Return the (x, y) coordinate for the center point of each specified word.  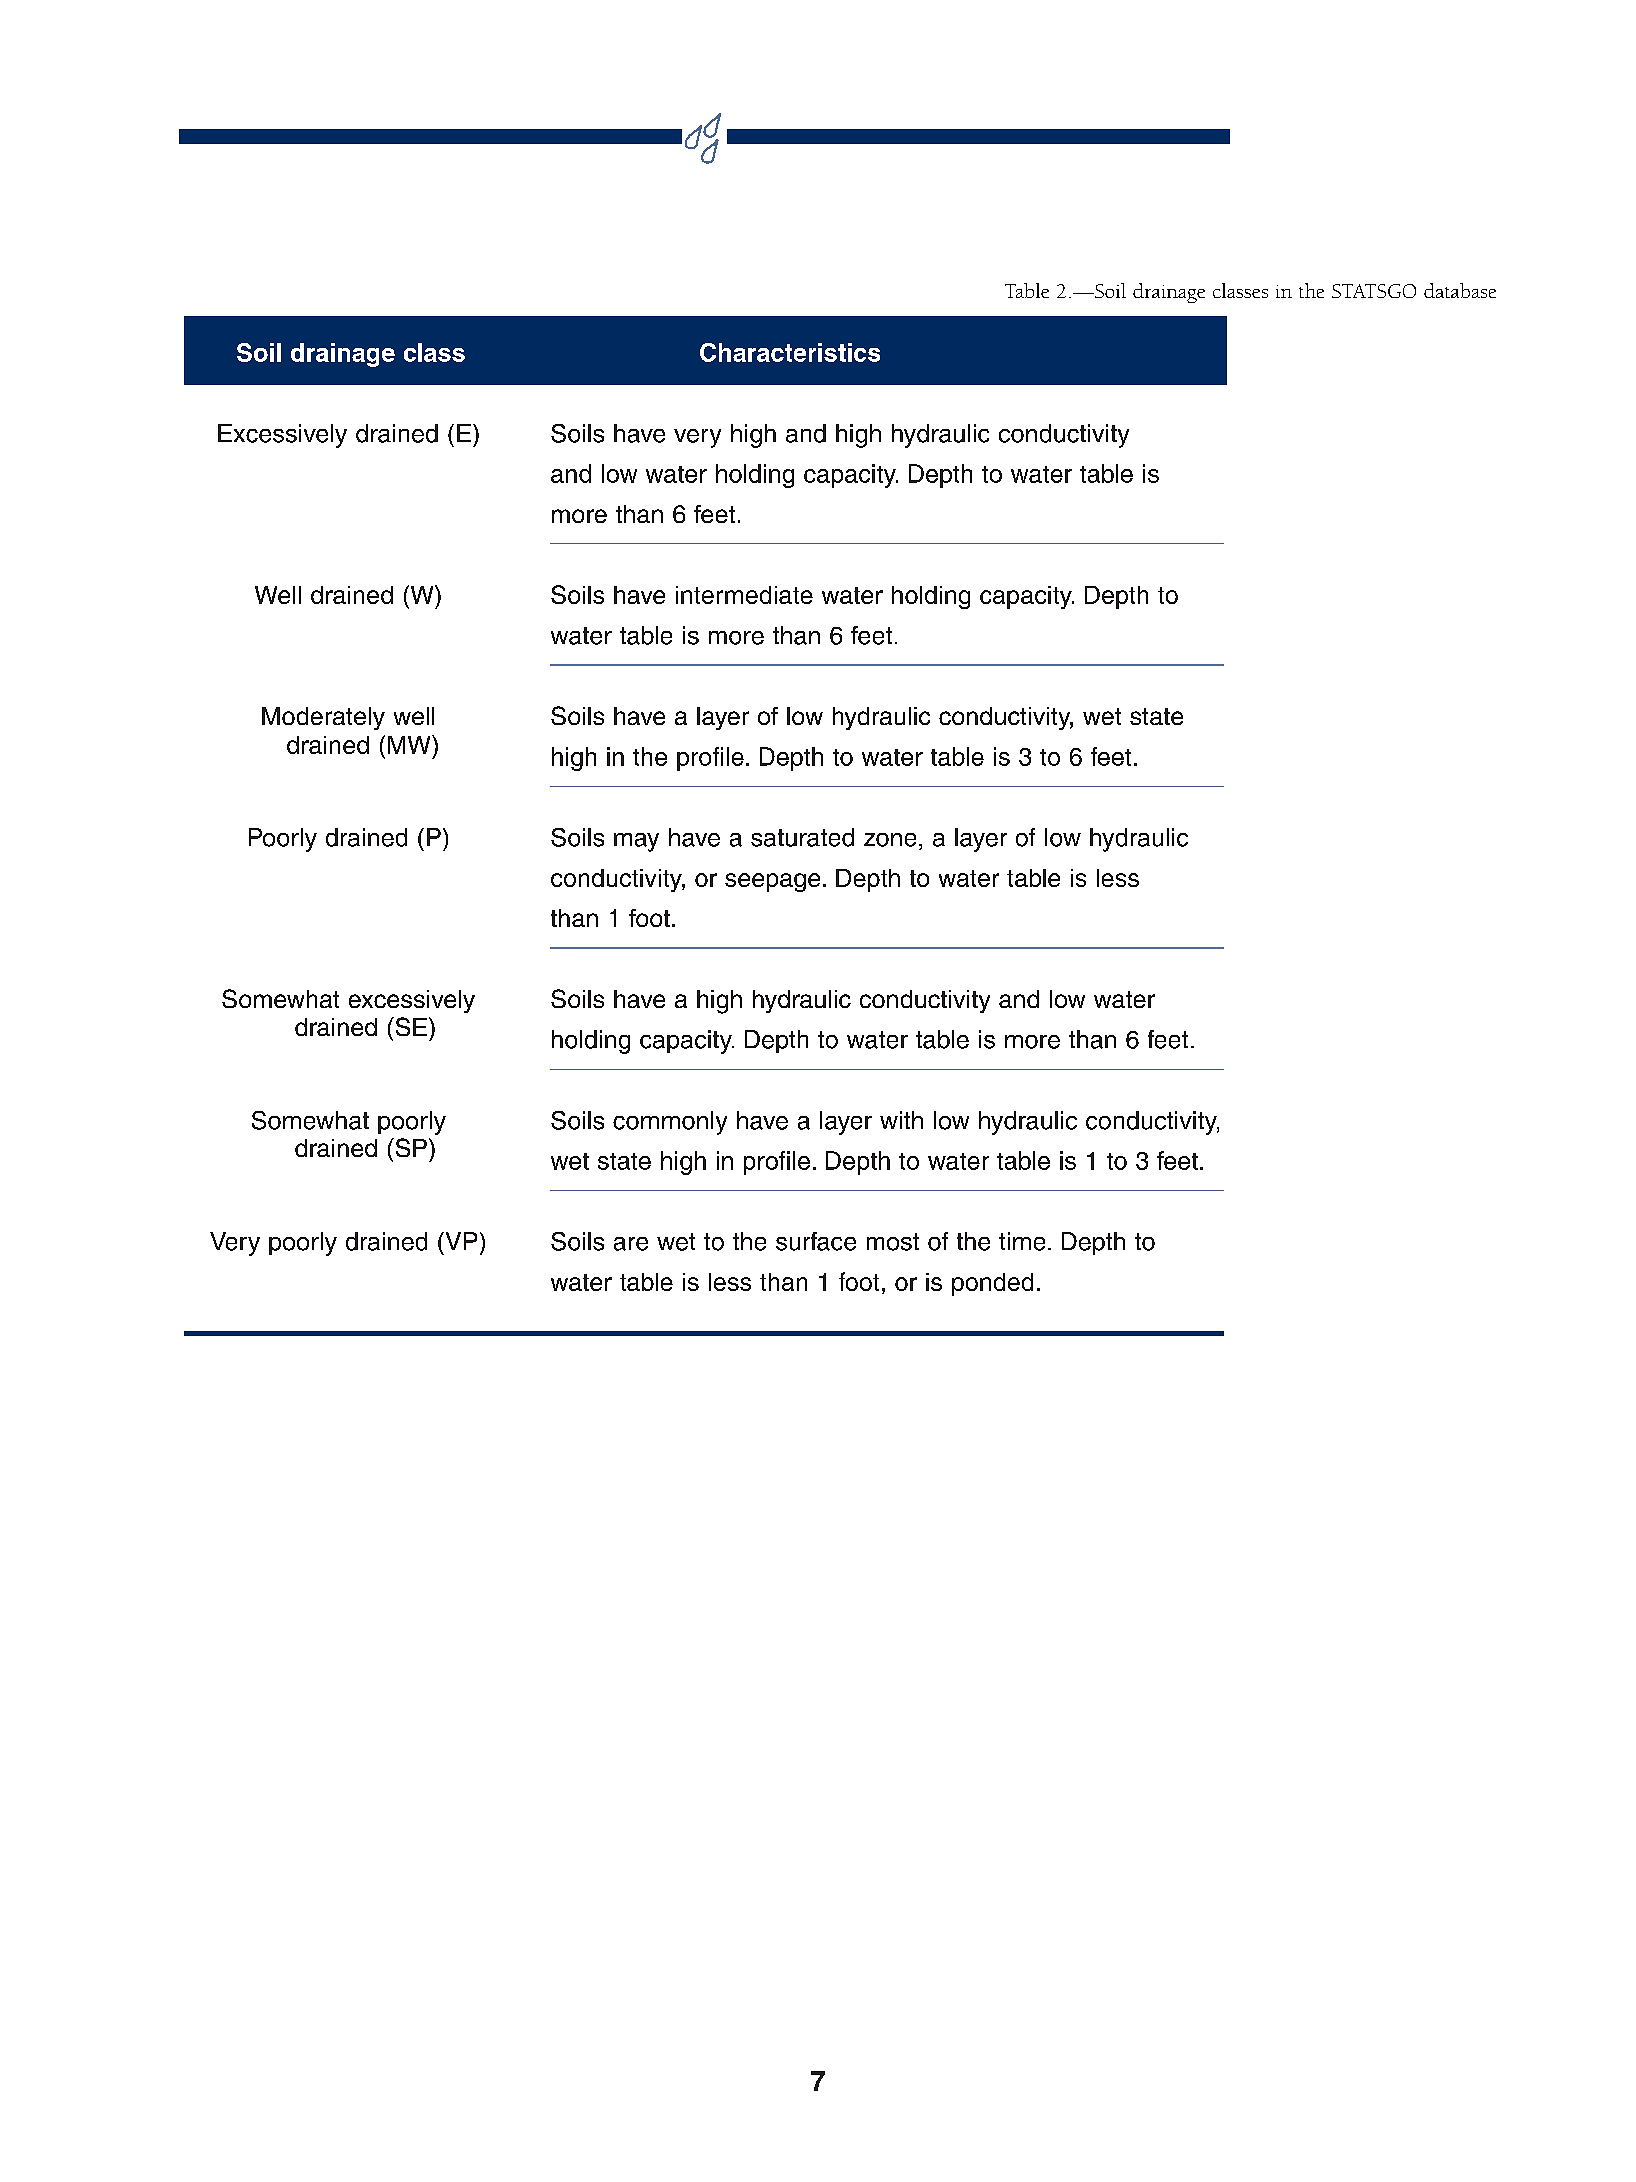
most (893, 1242)
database (1460, 290)
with (901, 1120)
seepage (772, 882)
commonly (670, 1123)
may (636, 842)
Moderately (323, 718)
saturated (802, 837)
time (1022, 1241)
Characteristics (790, 352)
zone (890, 840)
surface (816, 1241)
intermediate (744, 595)
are (631, 1244)
